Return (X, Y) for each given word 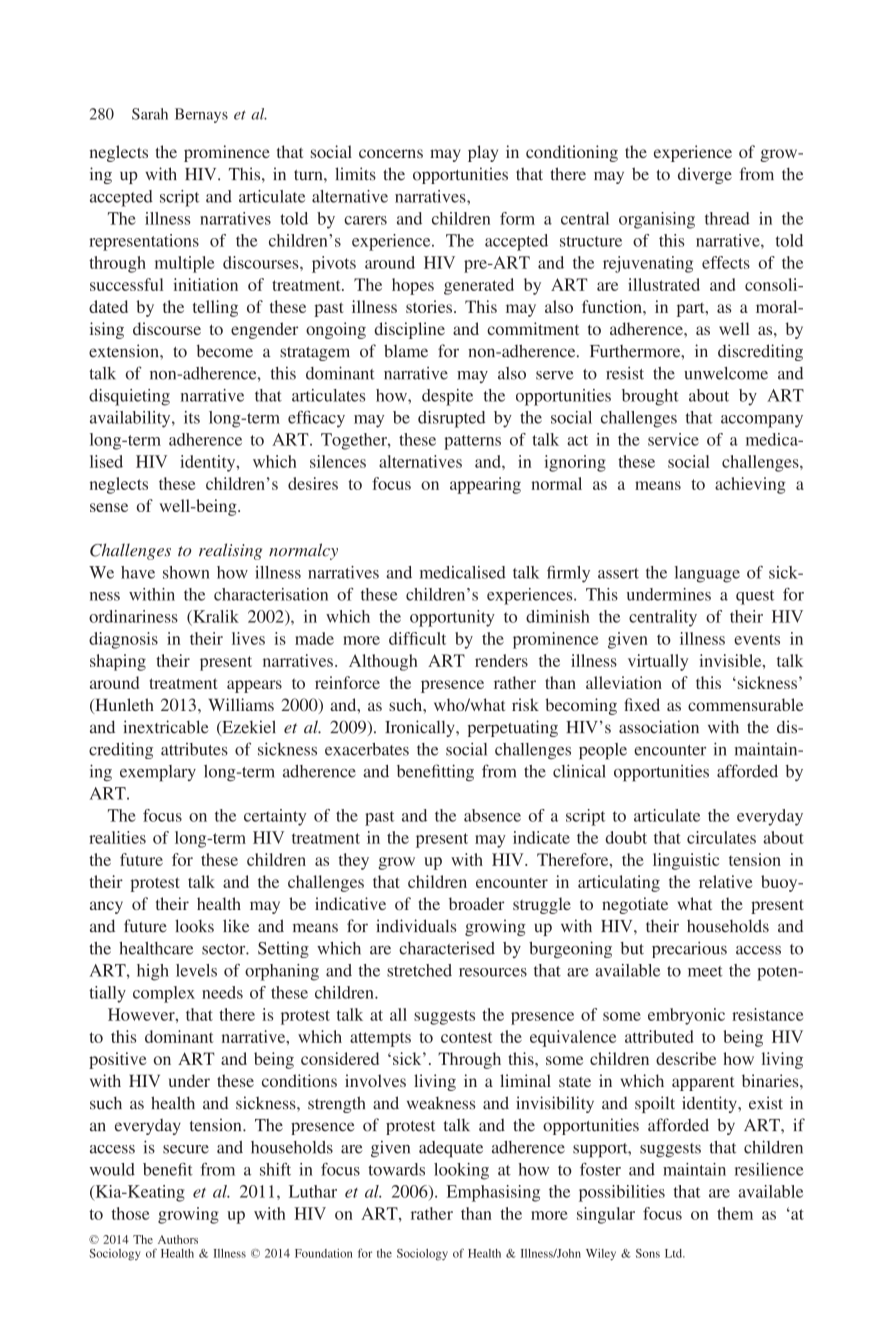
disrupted (451, 419)
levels (196, 970)
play (483, 153)
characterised (447, 948)
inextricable (166, 727)
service (673, 439)
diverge (705, 175)
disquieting (129, 397)
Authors (178, 1239)
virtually (658, 662)
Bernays (201, 115)
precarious (689, 949)
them (735, 1213)
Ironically (421, 728)
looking (461, 1171)
